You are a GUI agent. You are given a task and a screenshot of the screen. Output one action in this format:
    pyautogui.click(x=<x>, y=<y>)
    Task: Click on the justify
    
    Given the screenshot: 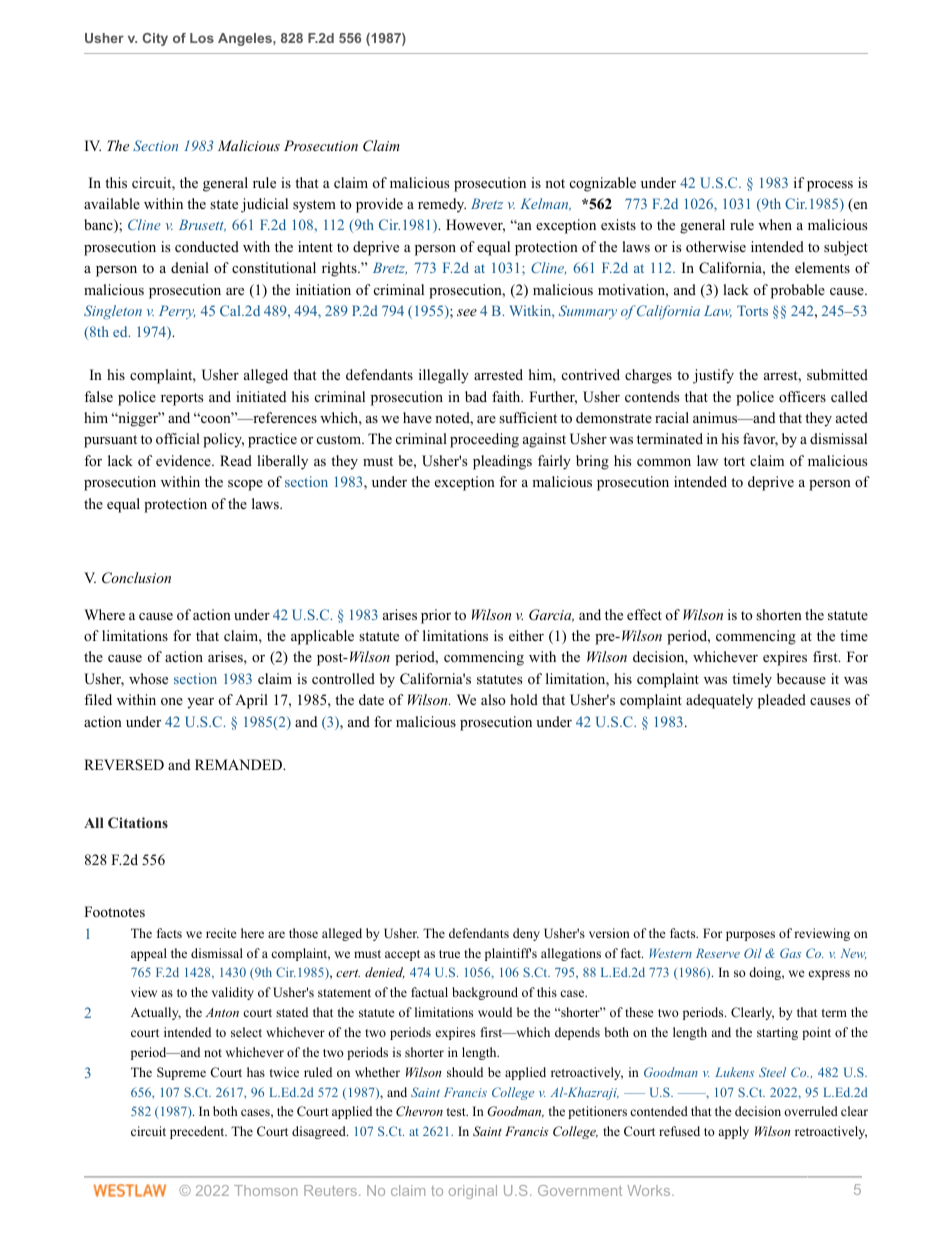 What is the action you would take?
    pyautogui.click(x=713, y=376)
